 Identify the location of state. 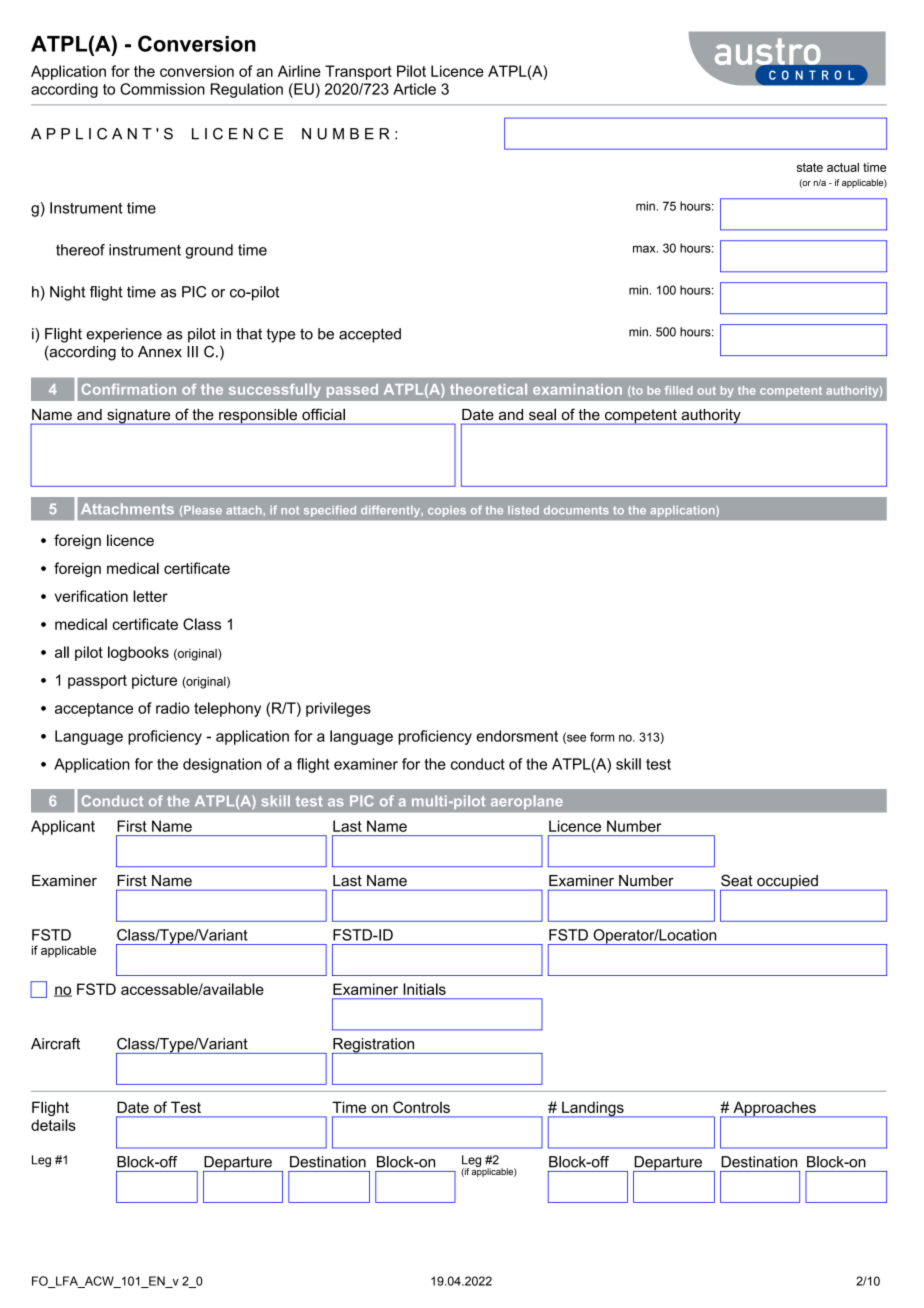
(810, 167).
